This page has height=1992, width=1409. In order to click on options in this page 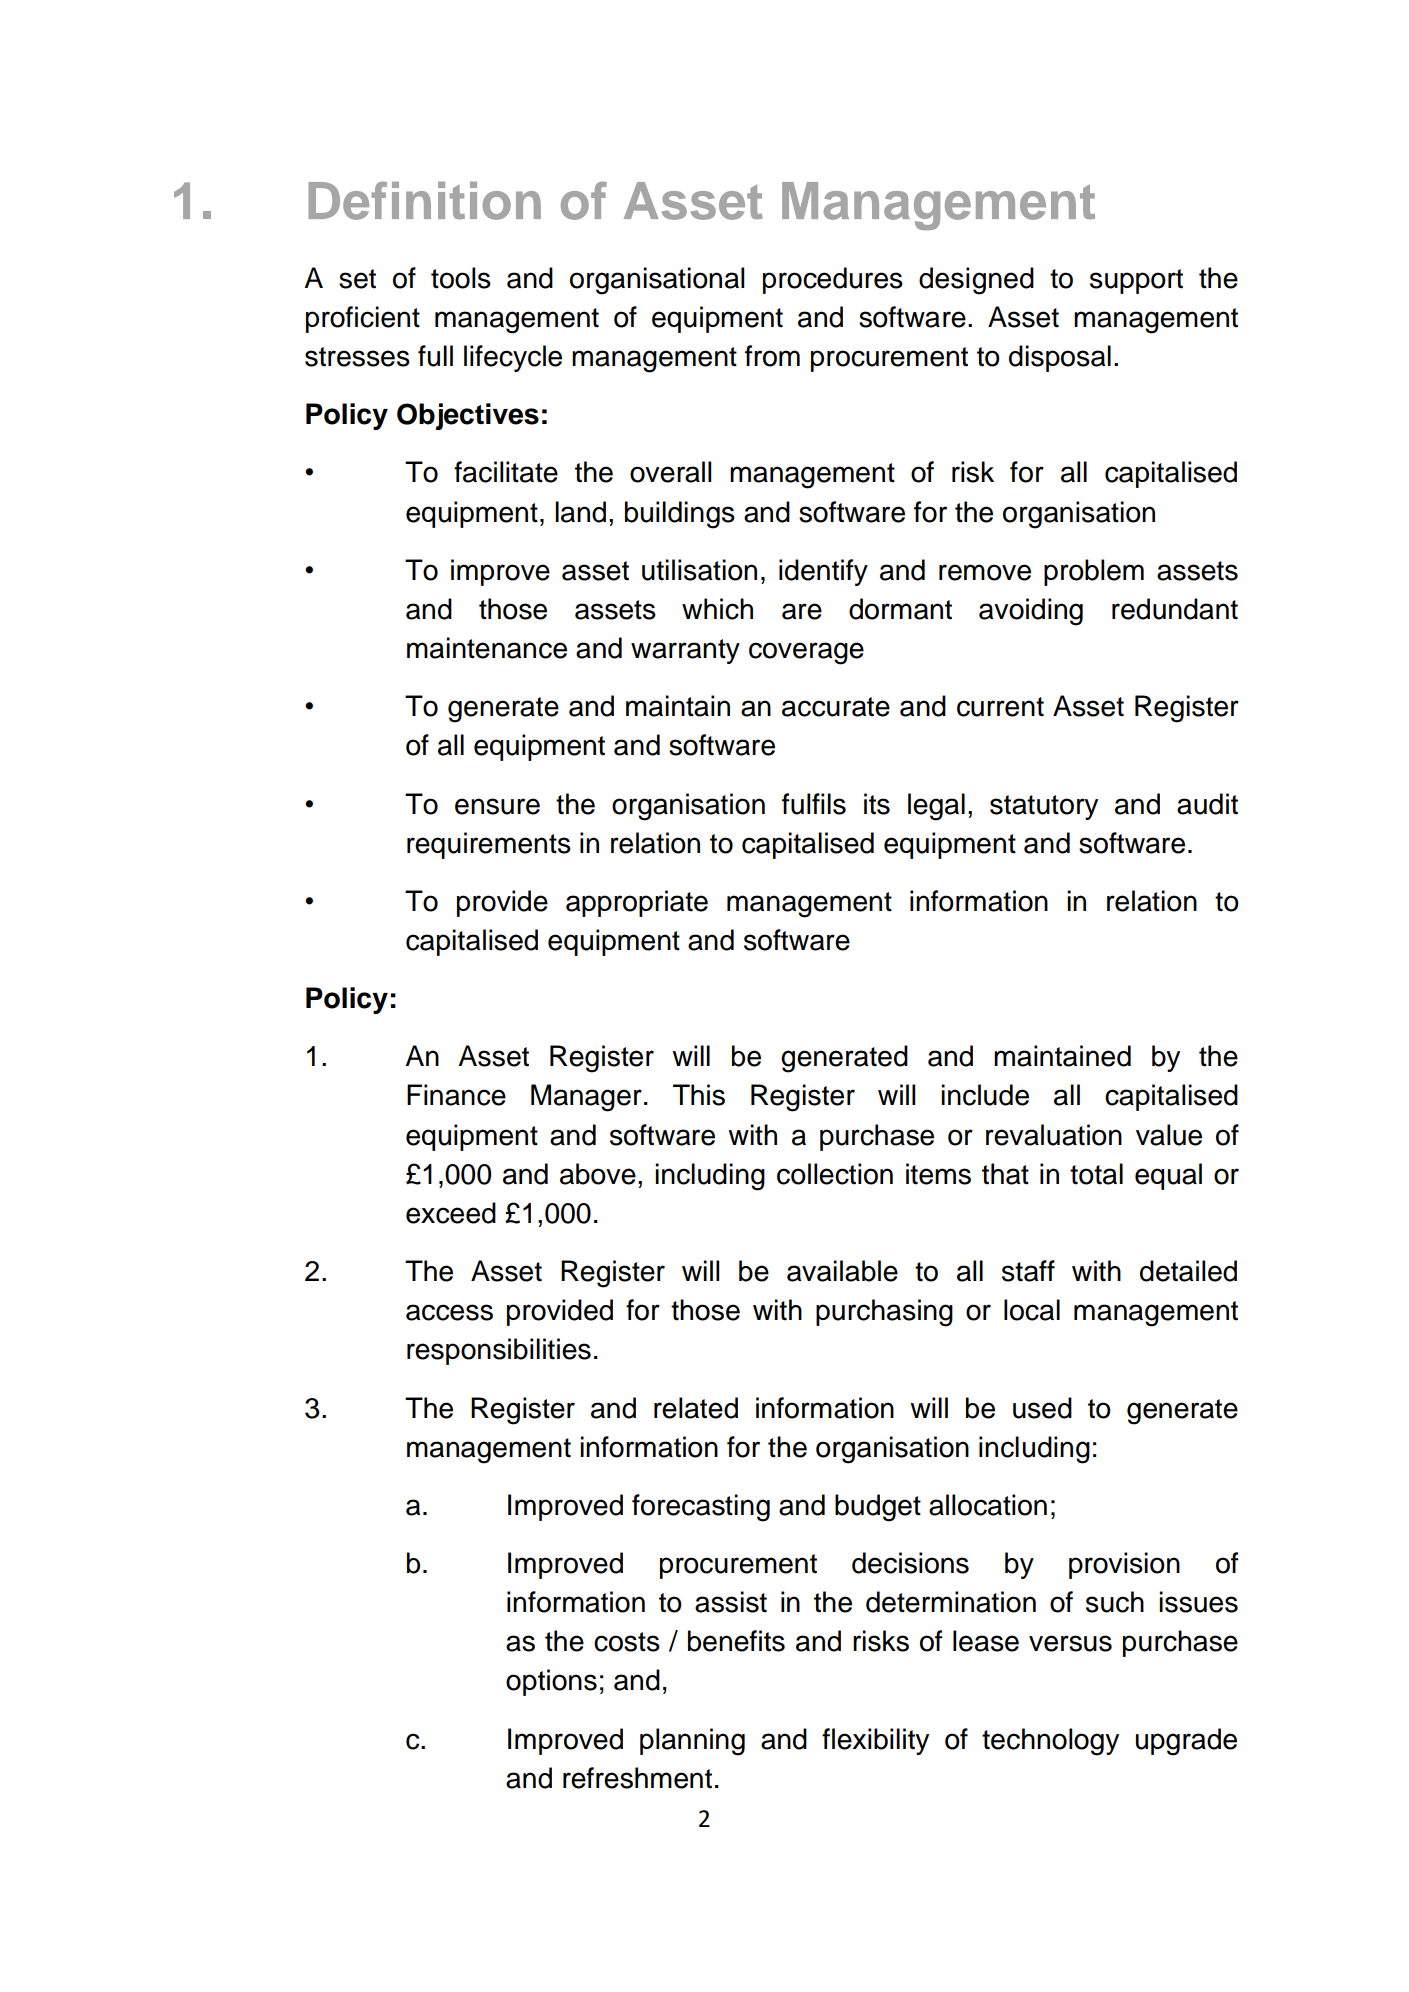, I will do `click(551, 1682)`.
